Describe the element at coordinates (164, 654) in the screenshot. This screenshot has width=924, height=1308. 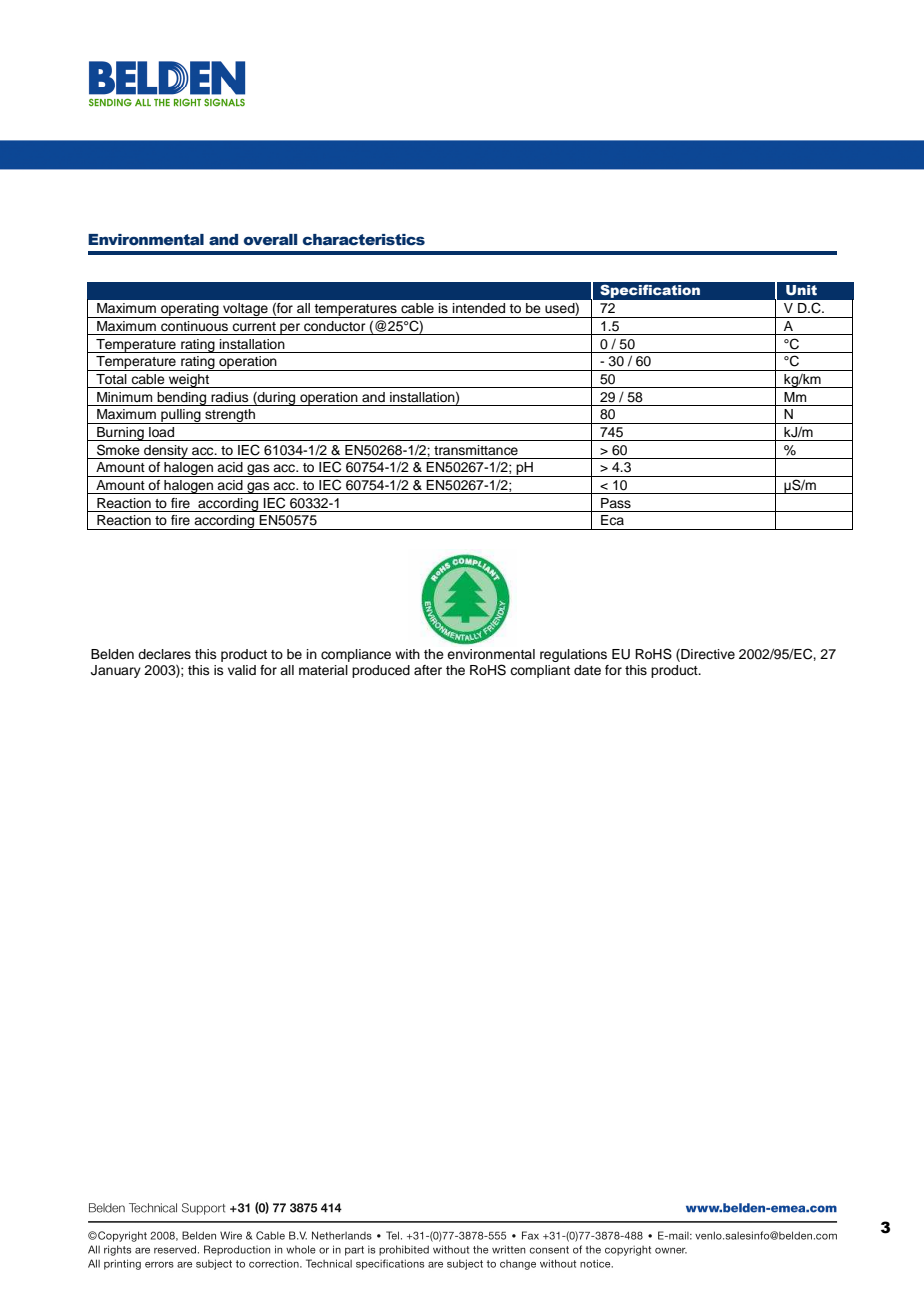
I see `declares` at that location.
